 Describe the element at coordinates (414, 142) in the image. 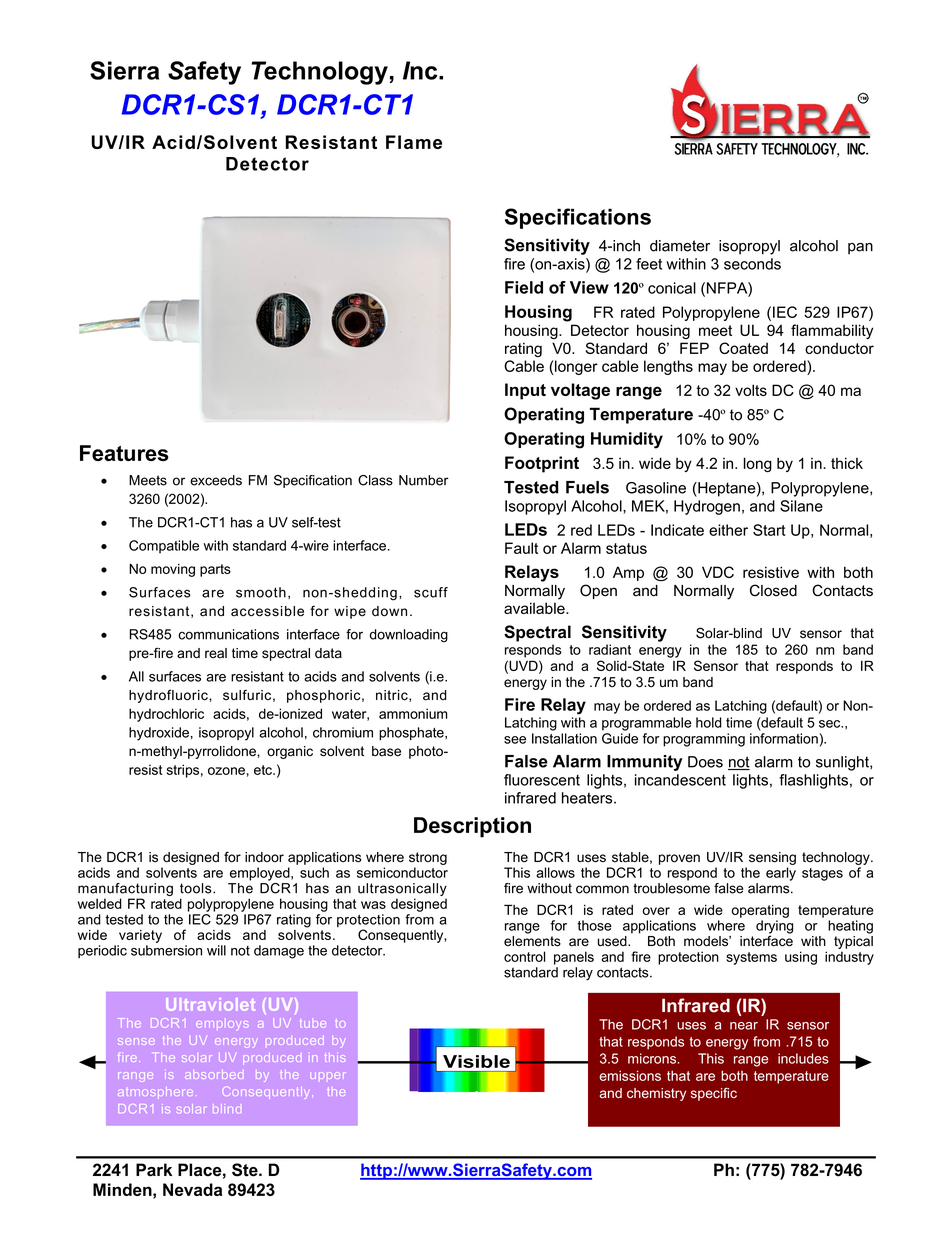

I see `Flame` at that location.
